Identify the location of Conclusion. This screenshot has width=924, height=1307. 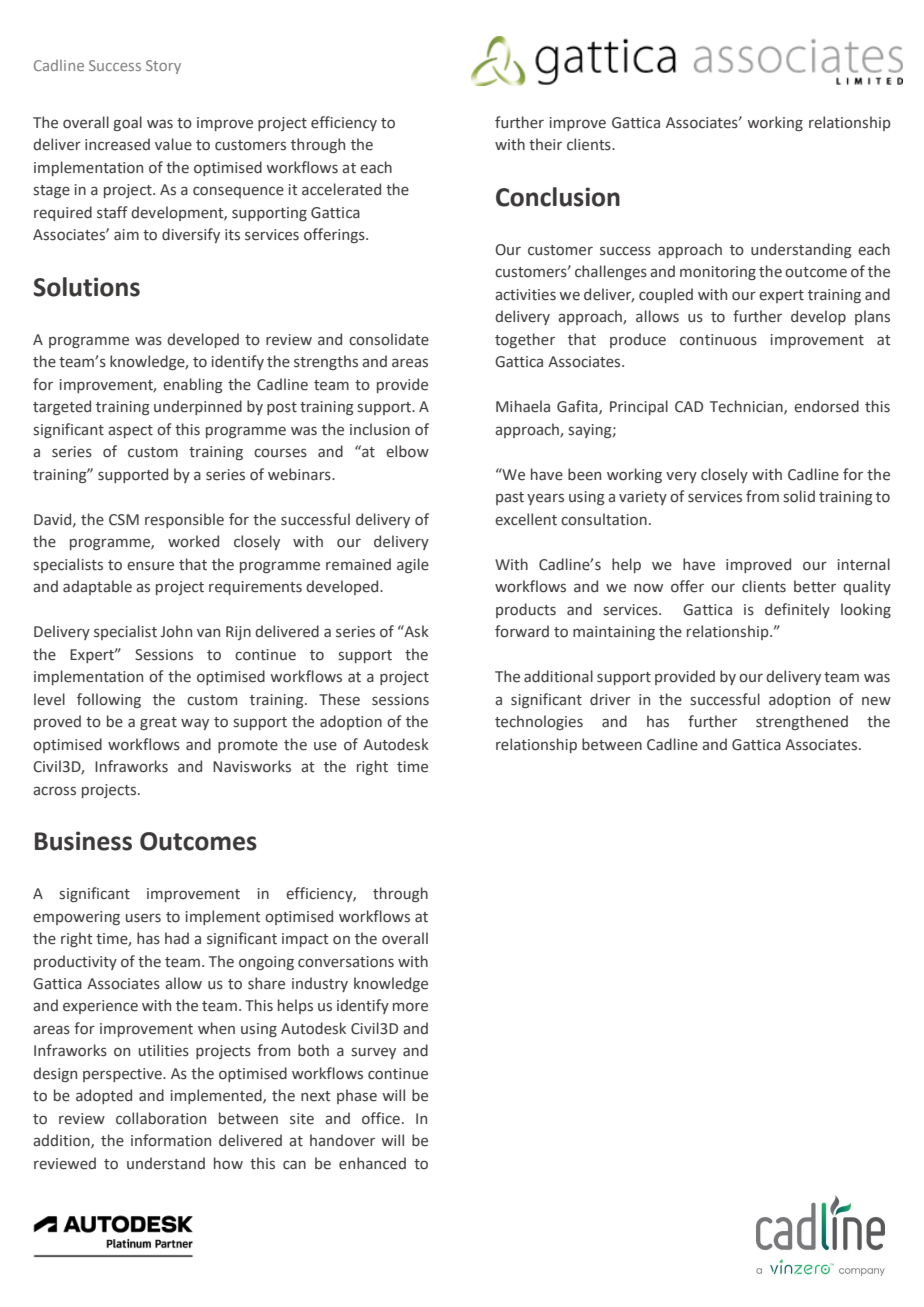
(558, 197).
